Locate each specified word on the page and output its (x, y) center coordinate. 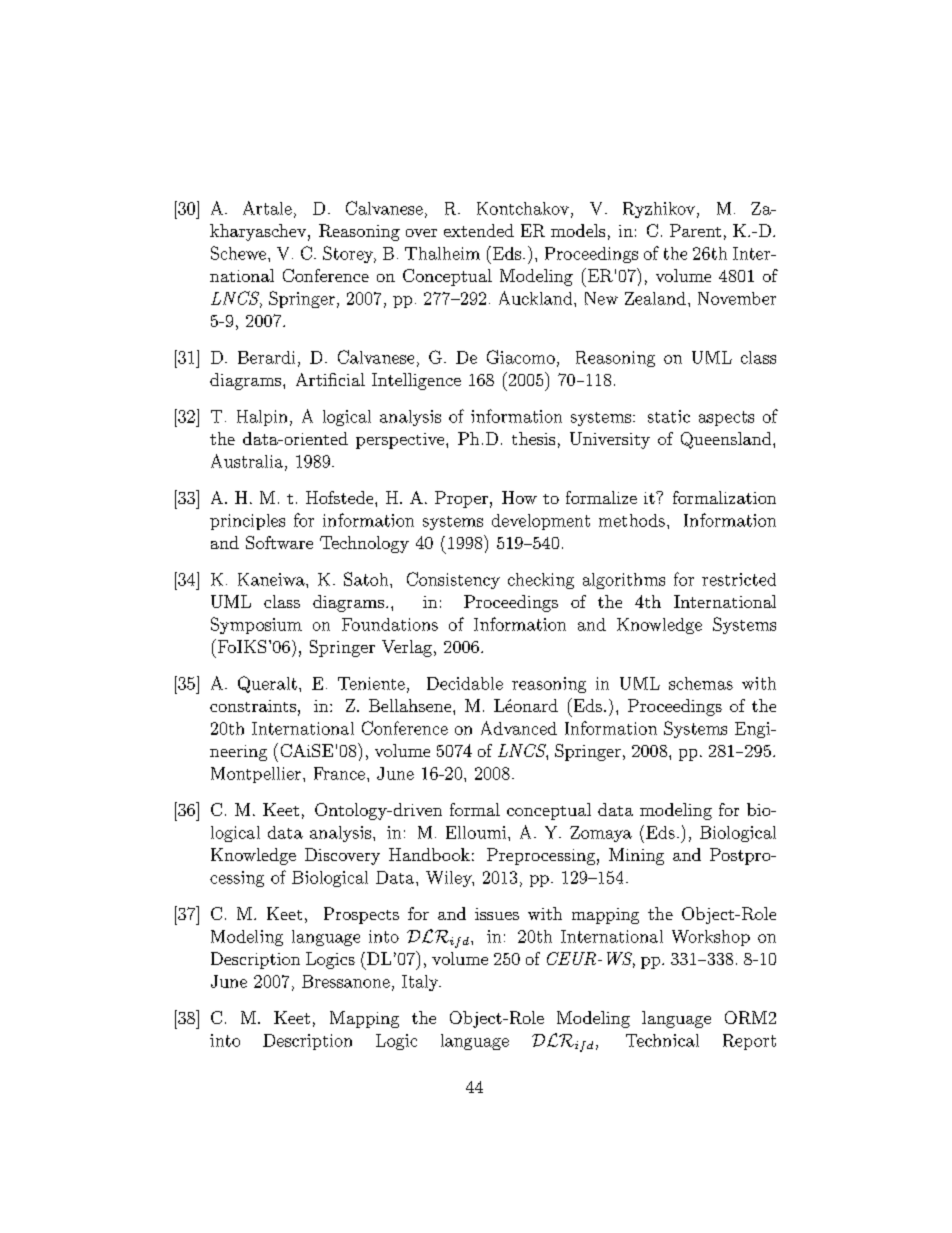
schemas (701, 683)
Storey (349, 254)
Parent (695, 230)
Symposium (256, 625)
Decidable (465, 683)
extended (479, 230)
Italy (421, 983)
